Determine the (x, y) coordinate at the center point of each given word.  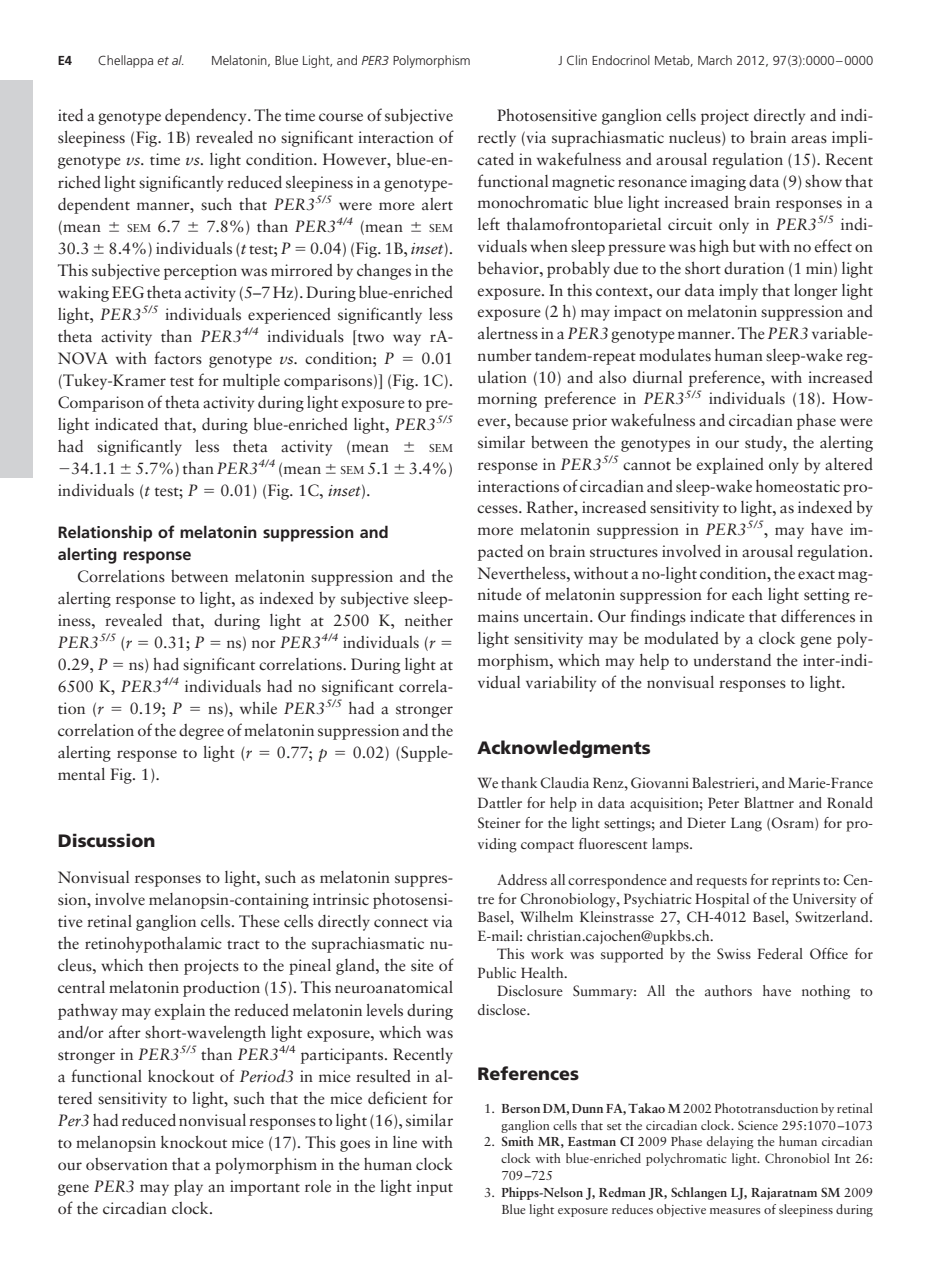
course (341, 117)
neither (429, 620)
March (715, 60)
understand (732, 660)
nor (264, 644)
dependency (207, 117)
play (188, 1188)
